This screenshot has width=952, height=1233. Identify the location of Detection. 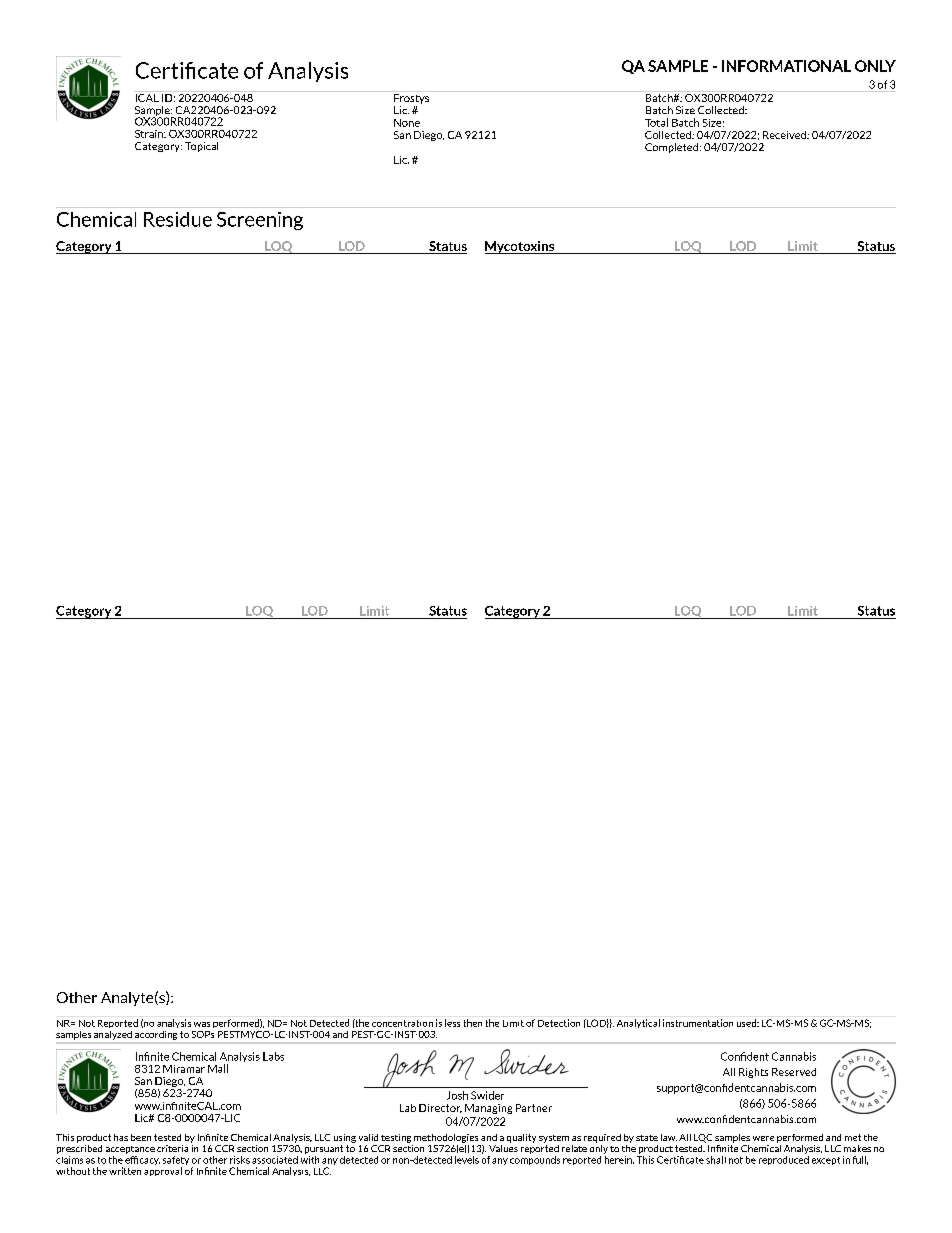
(559, 1023).
